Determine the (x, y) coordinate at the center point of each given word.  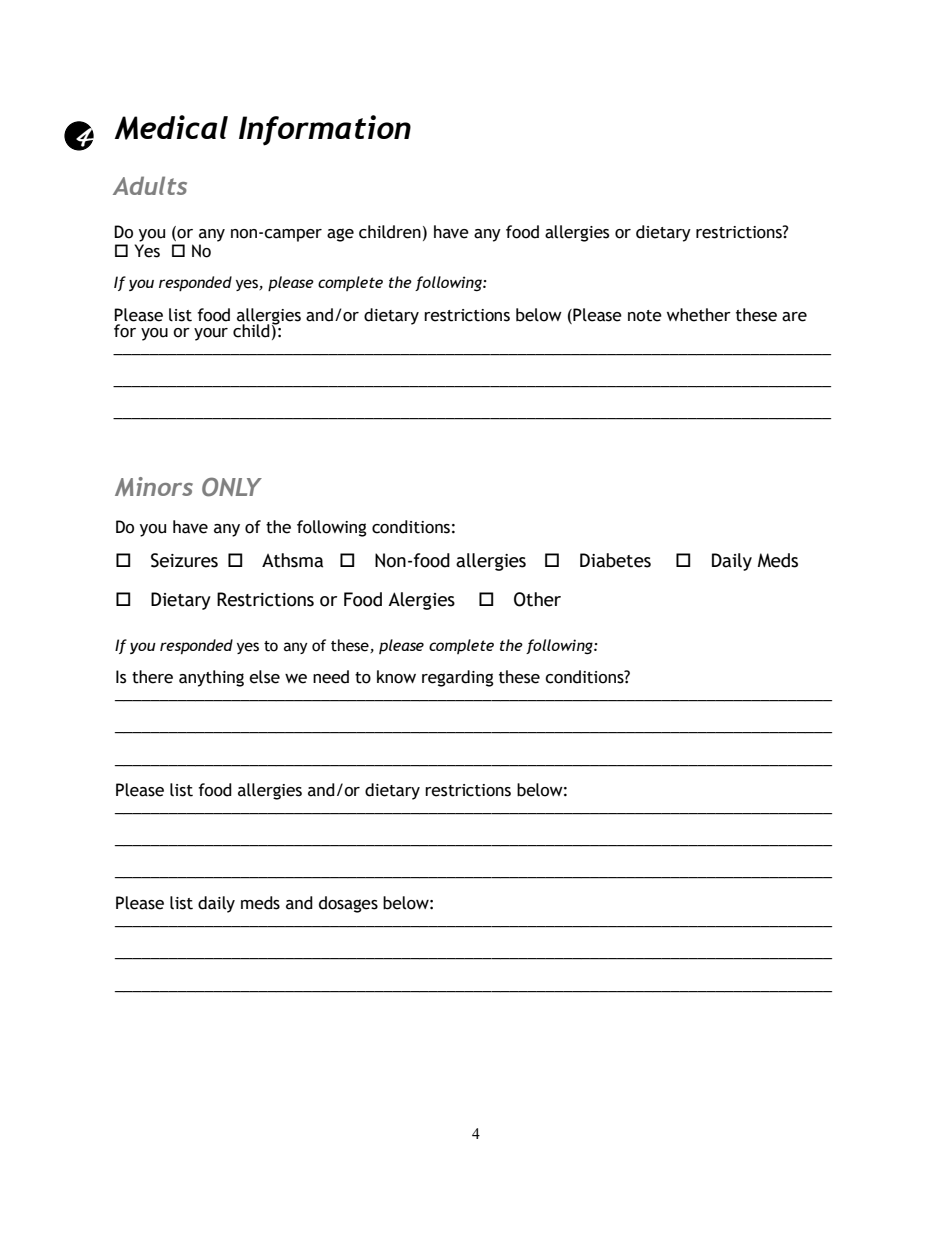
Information (325, 130)
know (396, 677)
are (794, 317)
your (211, 334)
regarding (458, 678)
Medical (171, 127)
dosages (348, 904)
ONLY (232, 487)
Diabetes (615, 560)
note (645, 316)
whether (699, 315)
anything (211, 678)
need (331, 677)
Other (537, 599)
